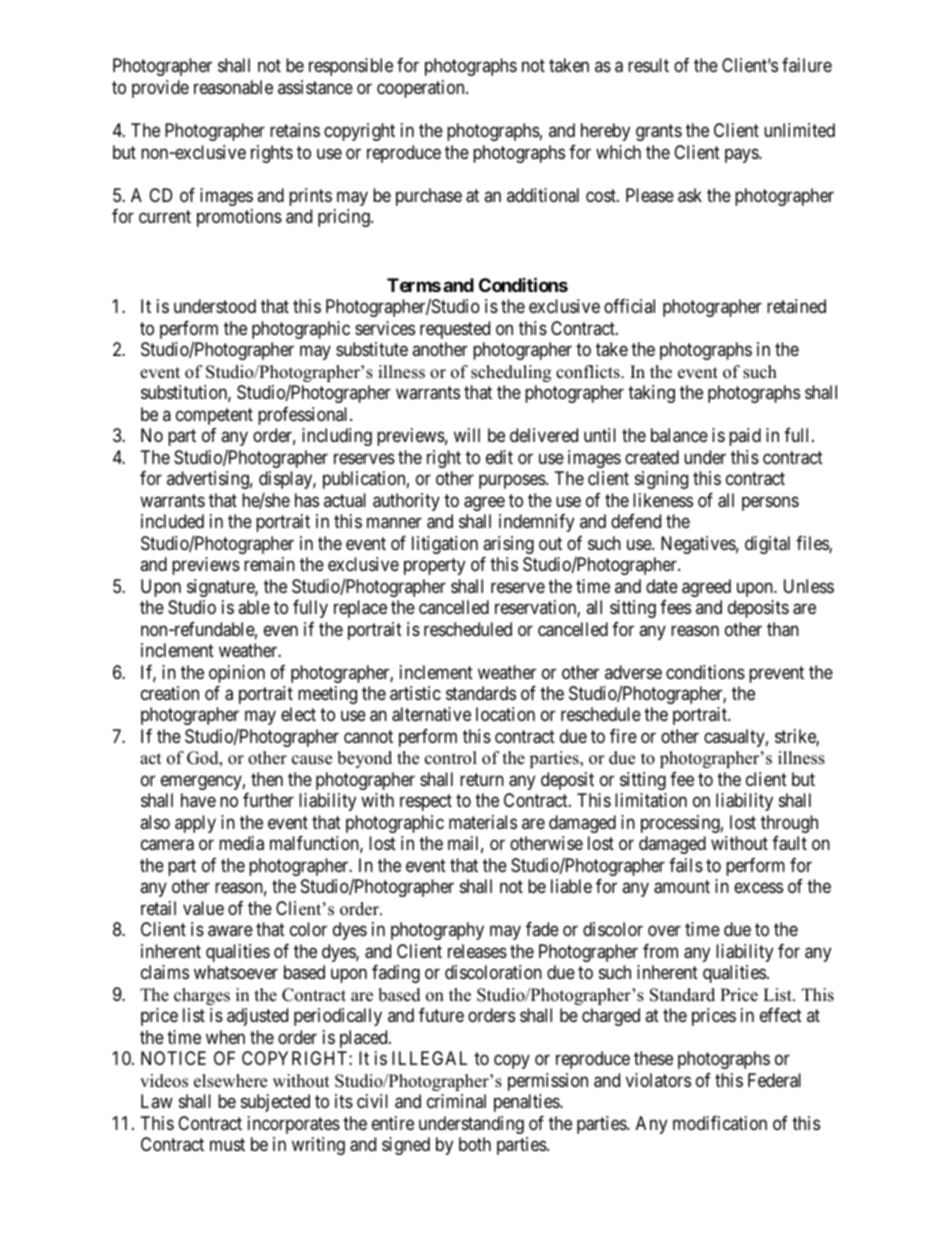  I want to click on then, so click(267, 779).
